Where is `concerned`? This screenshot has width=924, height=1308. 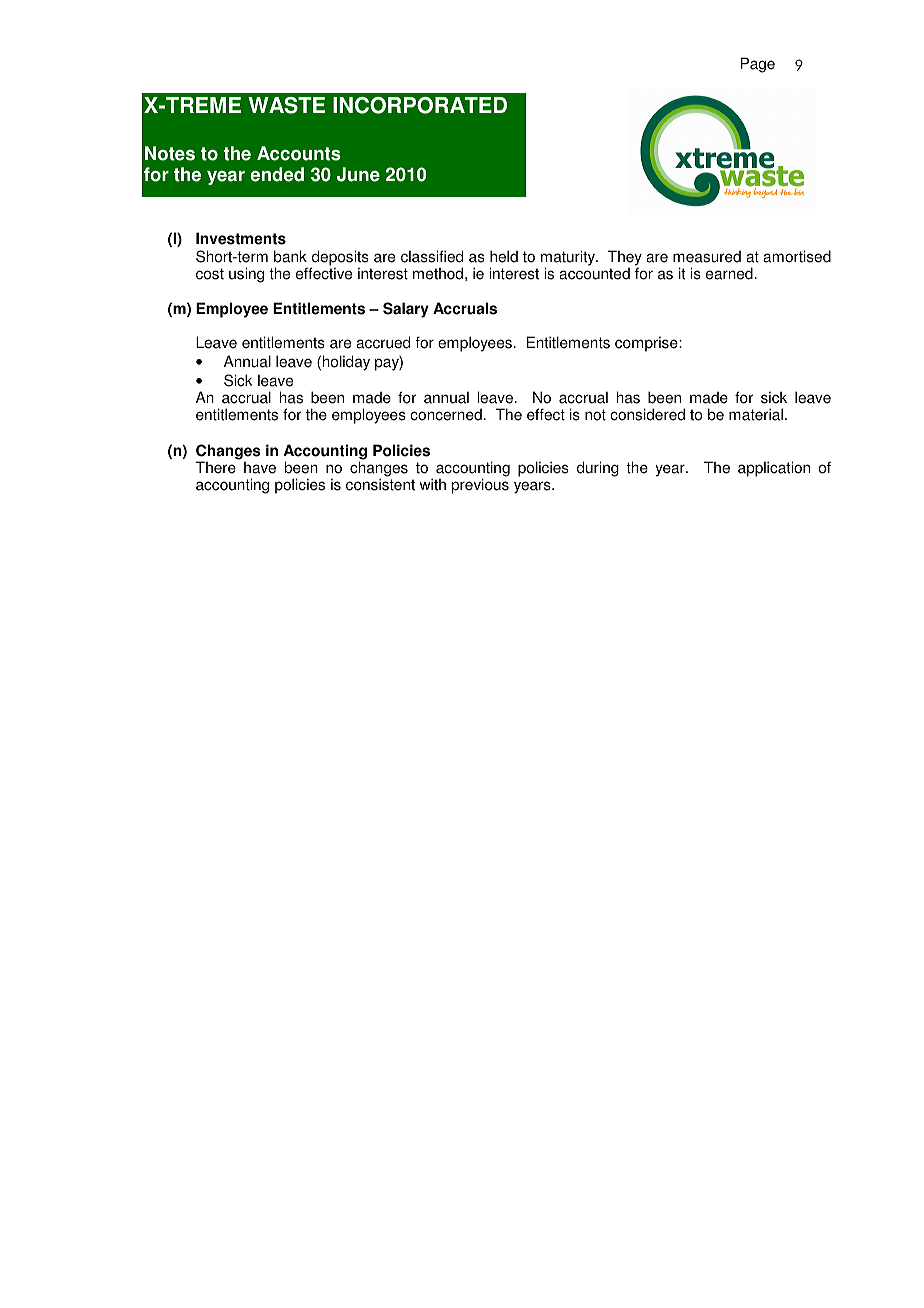 concerned is located at coordinates (446, 415).
